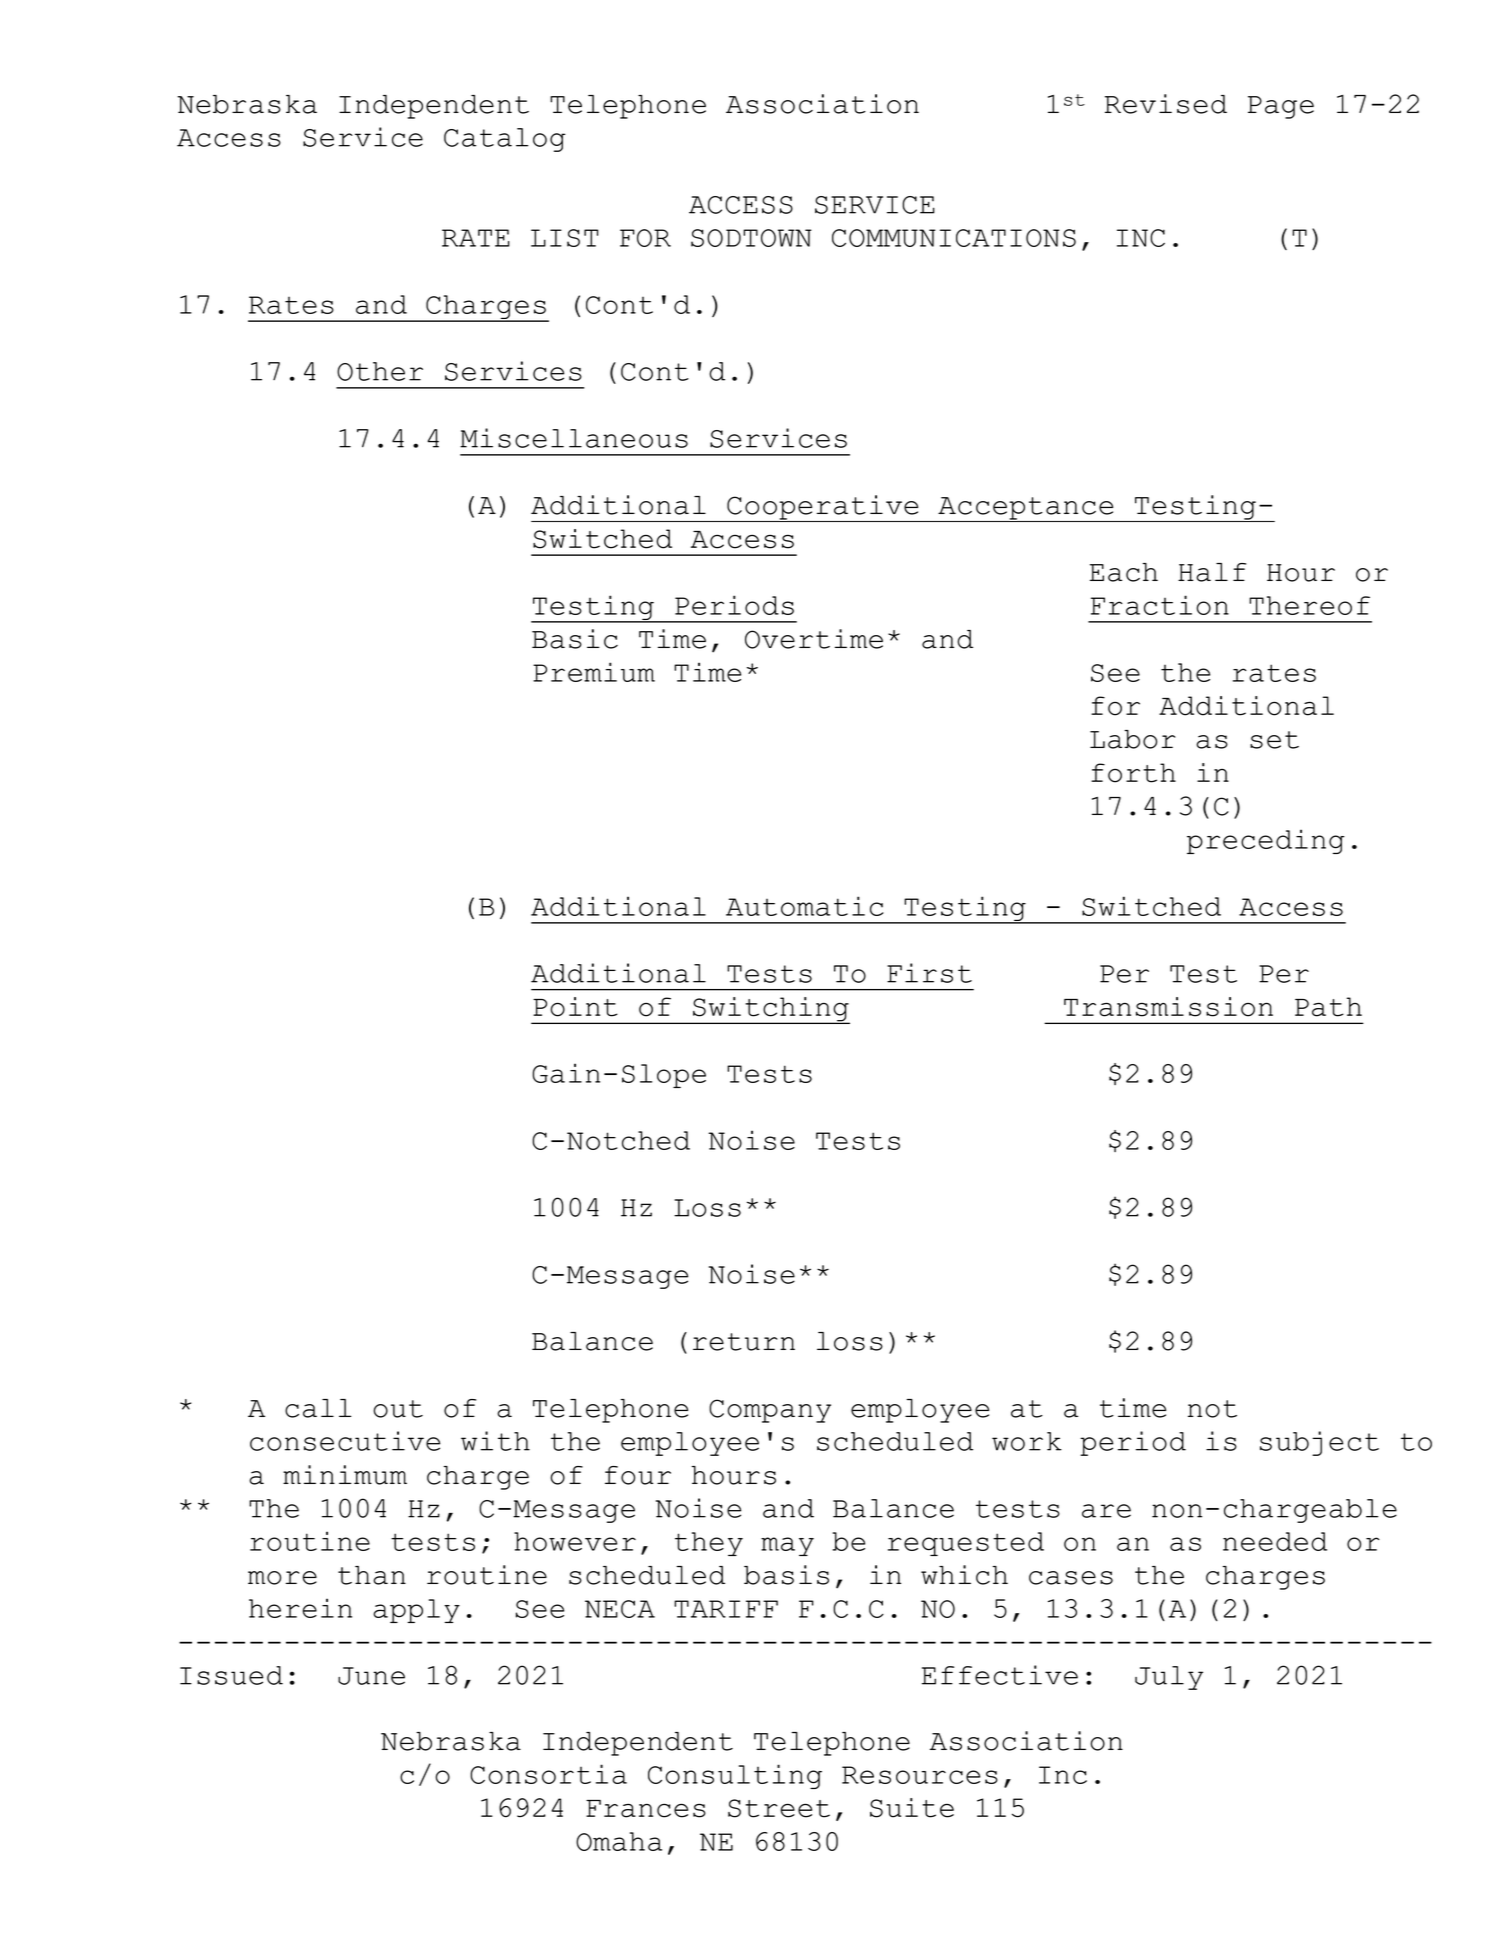  Describe the element at coordinates (1169, 1678) in the image. I see `July` at that location.
